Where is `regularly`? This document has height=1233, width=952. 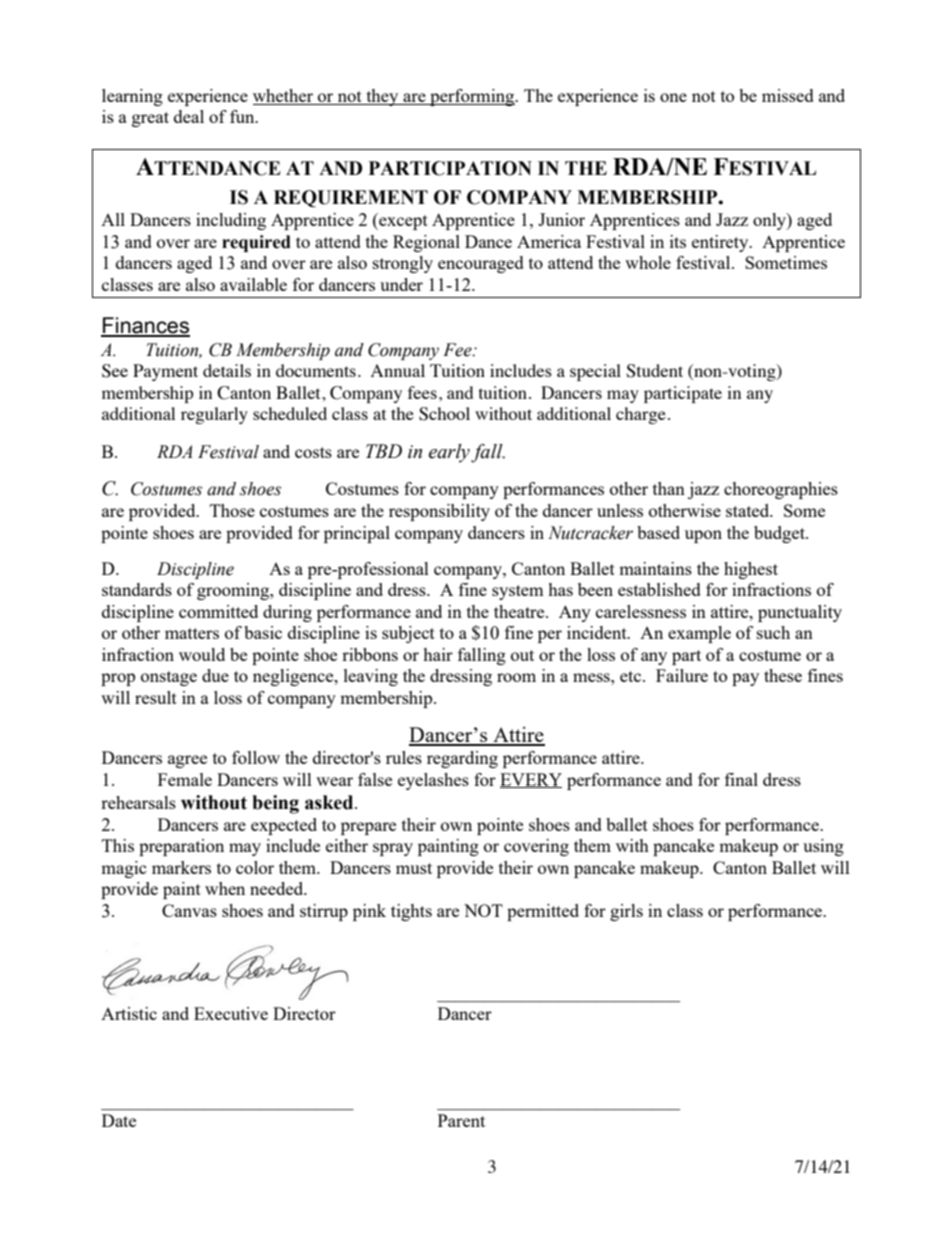
regularly is located at coordinates (214, 415).
